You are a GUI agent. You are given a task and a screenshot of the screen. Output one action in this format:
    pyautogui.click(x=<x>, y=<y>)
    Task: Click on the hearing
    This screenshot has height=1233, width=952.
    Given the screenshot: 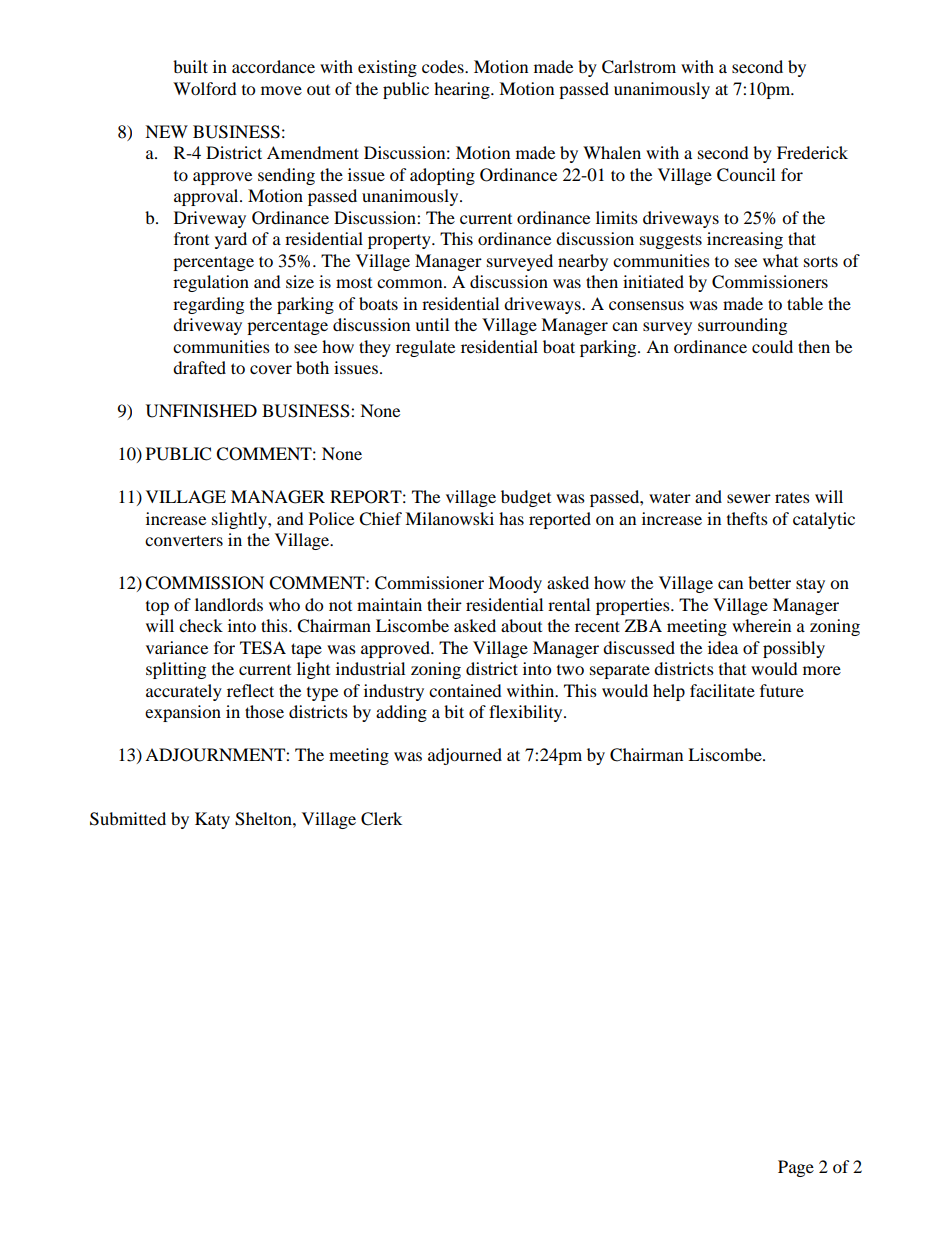 What is the action you would take?
    pyautogui.click(x=463, y=90)
